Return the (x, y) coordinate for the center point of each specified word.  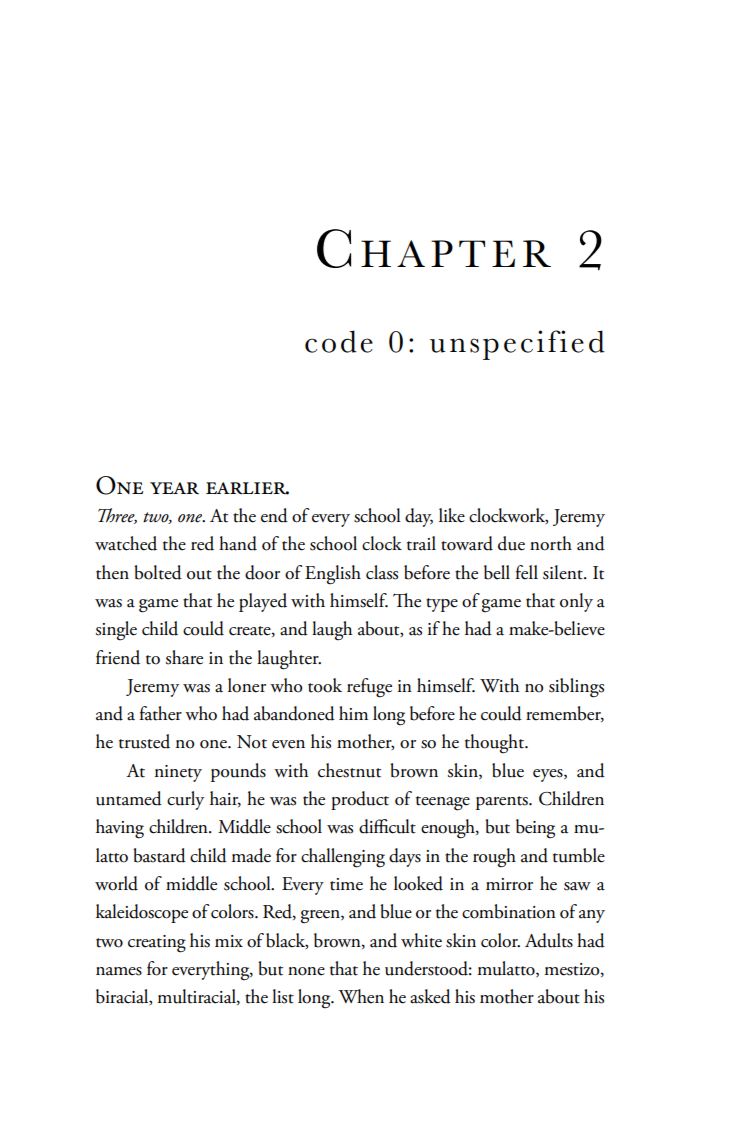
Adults (549, 940)
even (288, 744)
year (174, 488)
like (452, 515)
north (551, 543)
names (119, 971)
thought (496, 744)
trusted (144, 741)
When (361, 996)
